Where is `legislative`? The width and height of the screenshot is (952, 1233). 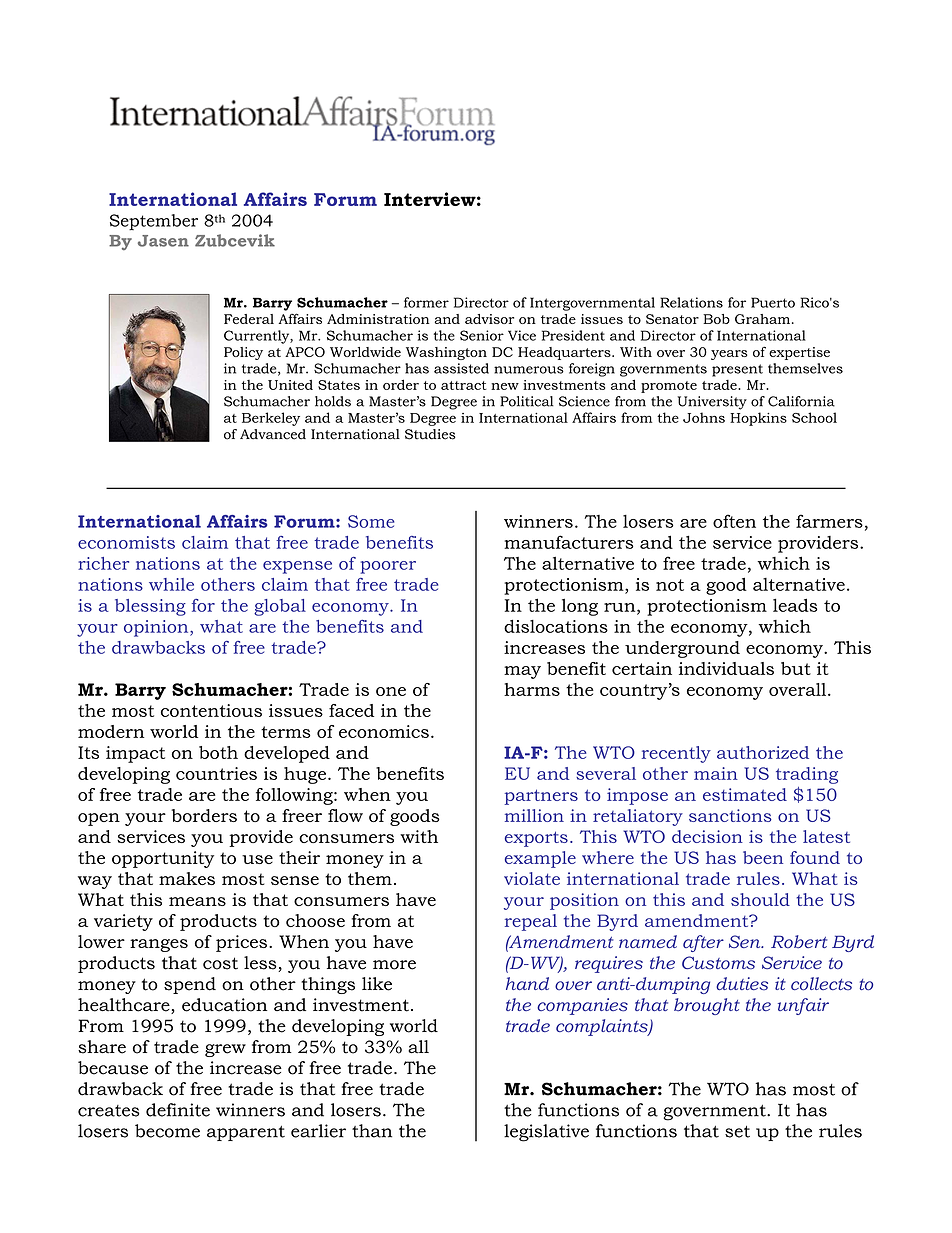 legislative is located at coordinates (546, 1133).
